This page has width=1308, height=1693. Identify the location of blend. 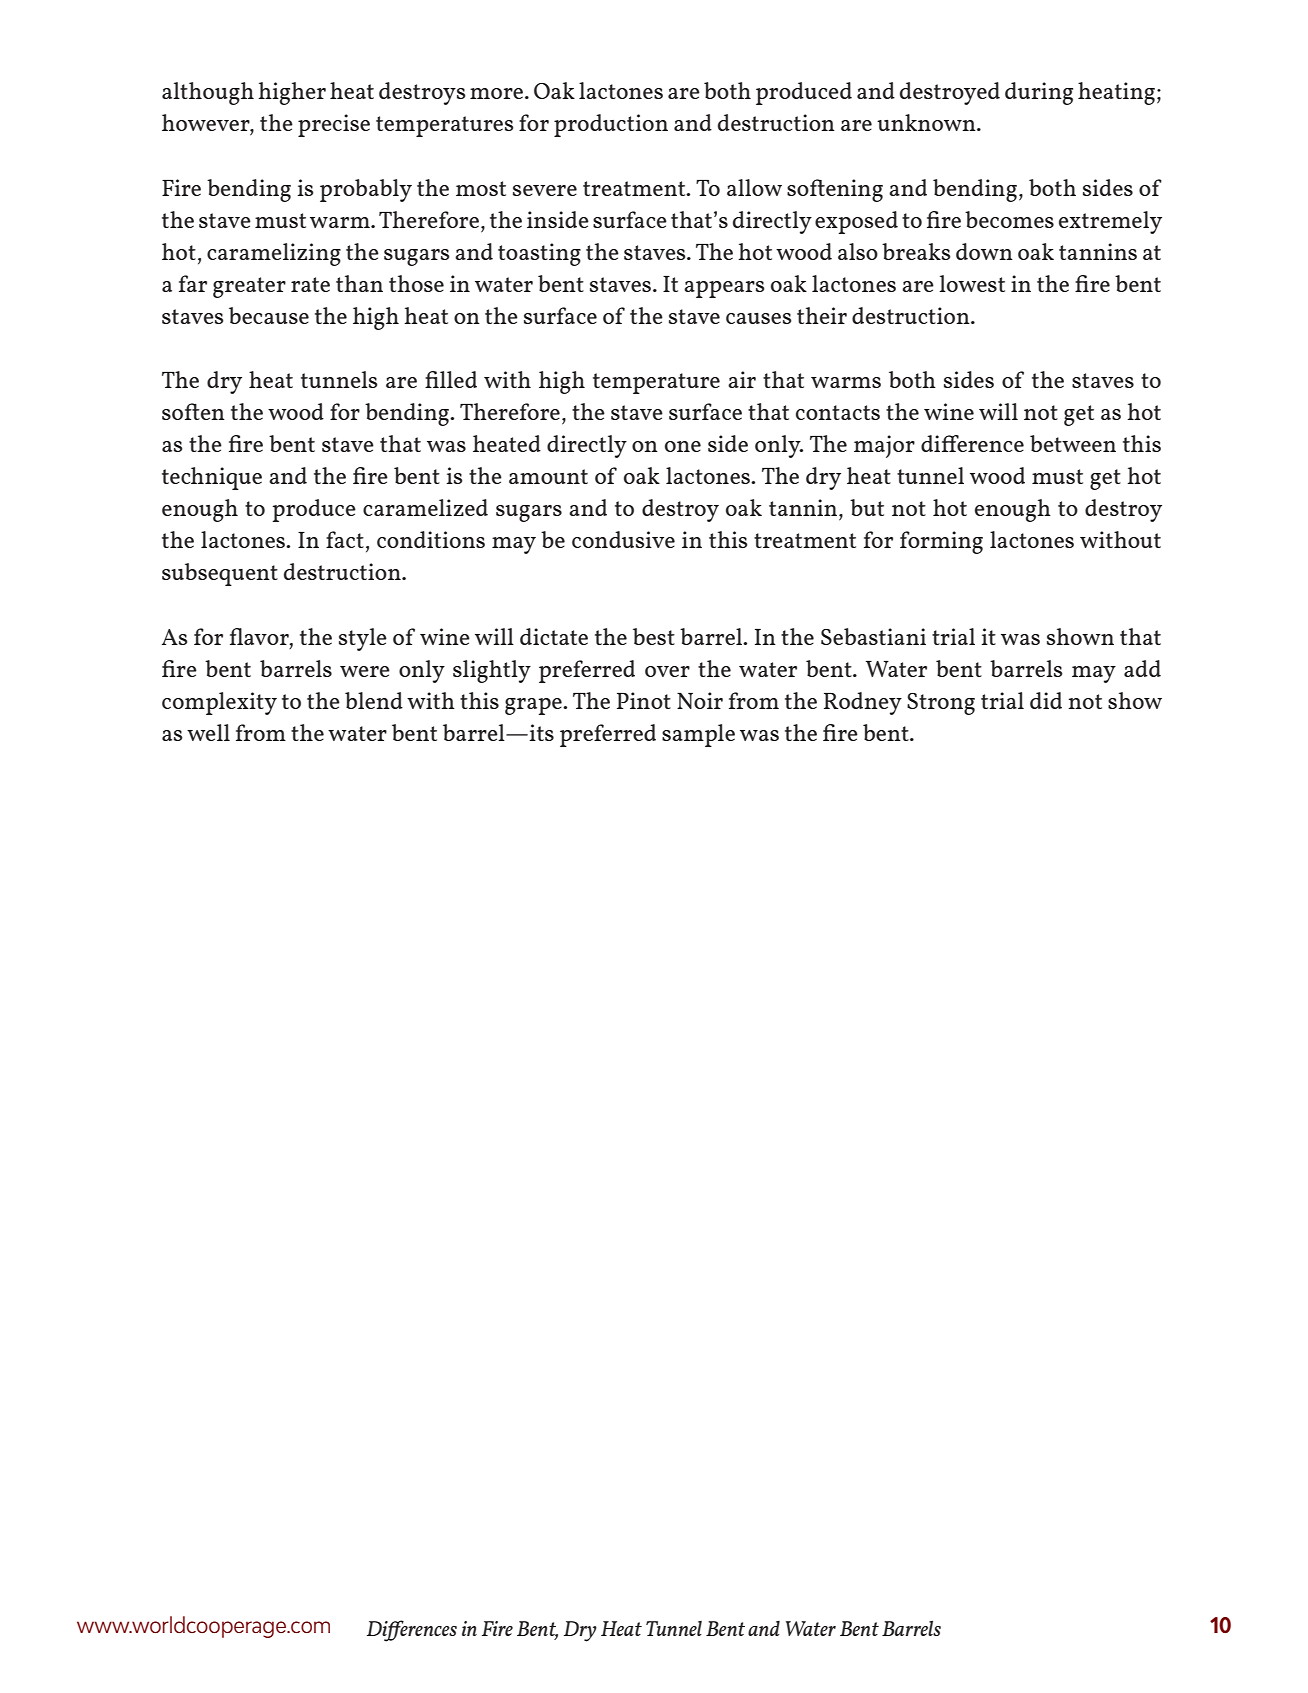
(374, 700).
